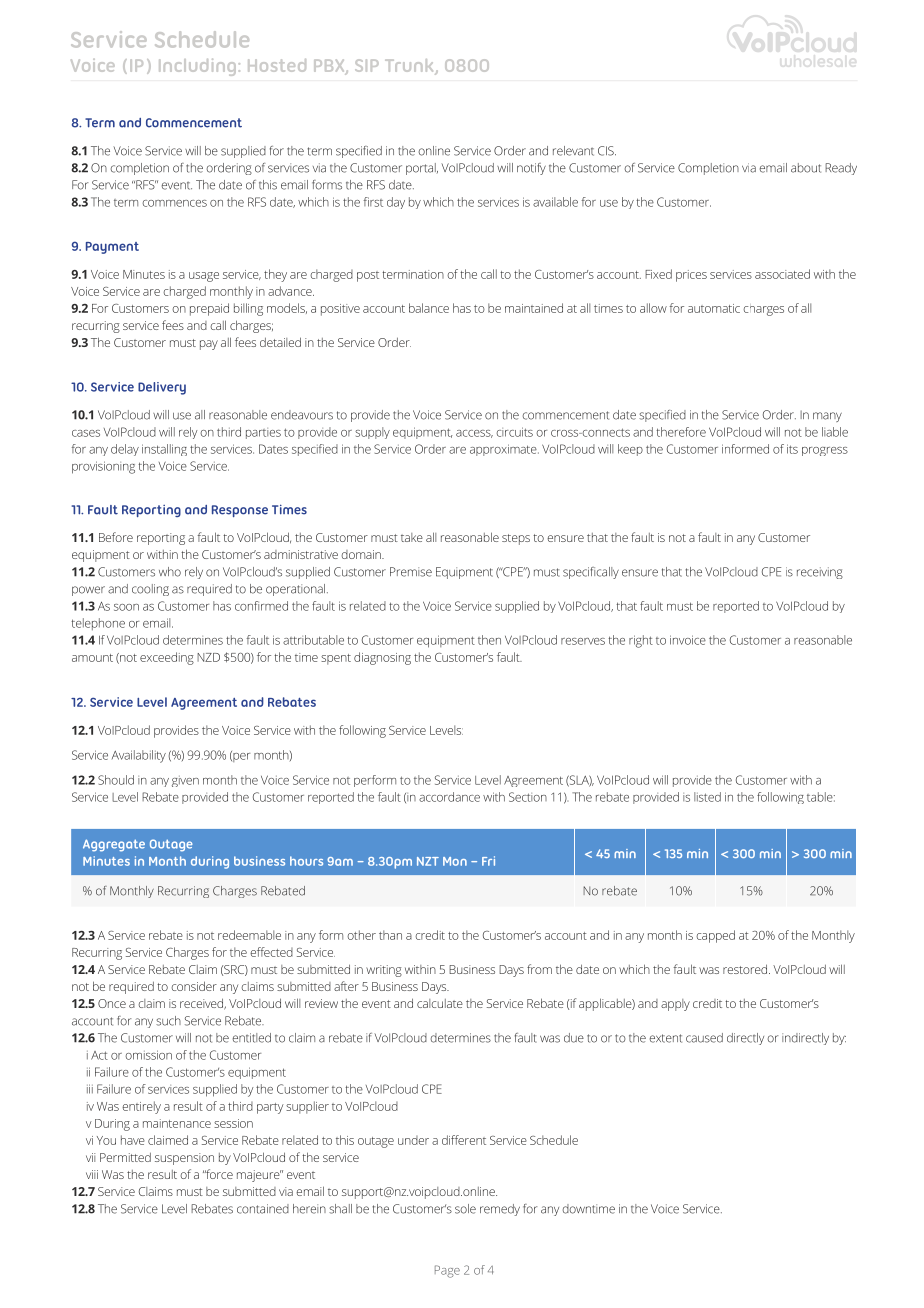 The width and height of the screenshot is (924, 1308). Describe the element at coordinates (197, 67) in the screenshot. I see `Including` at that location.
